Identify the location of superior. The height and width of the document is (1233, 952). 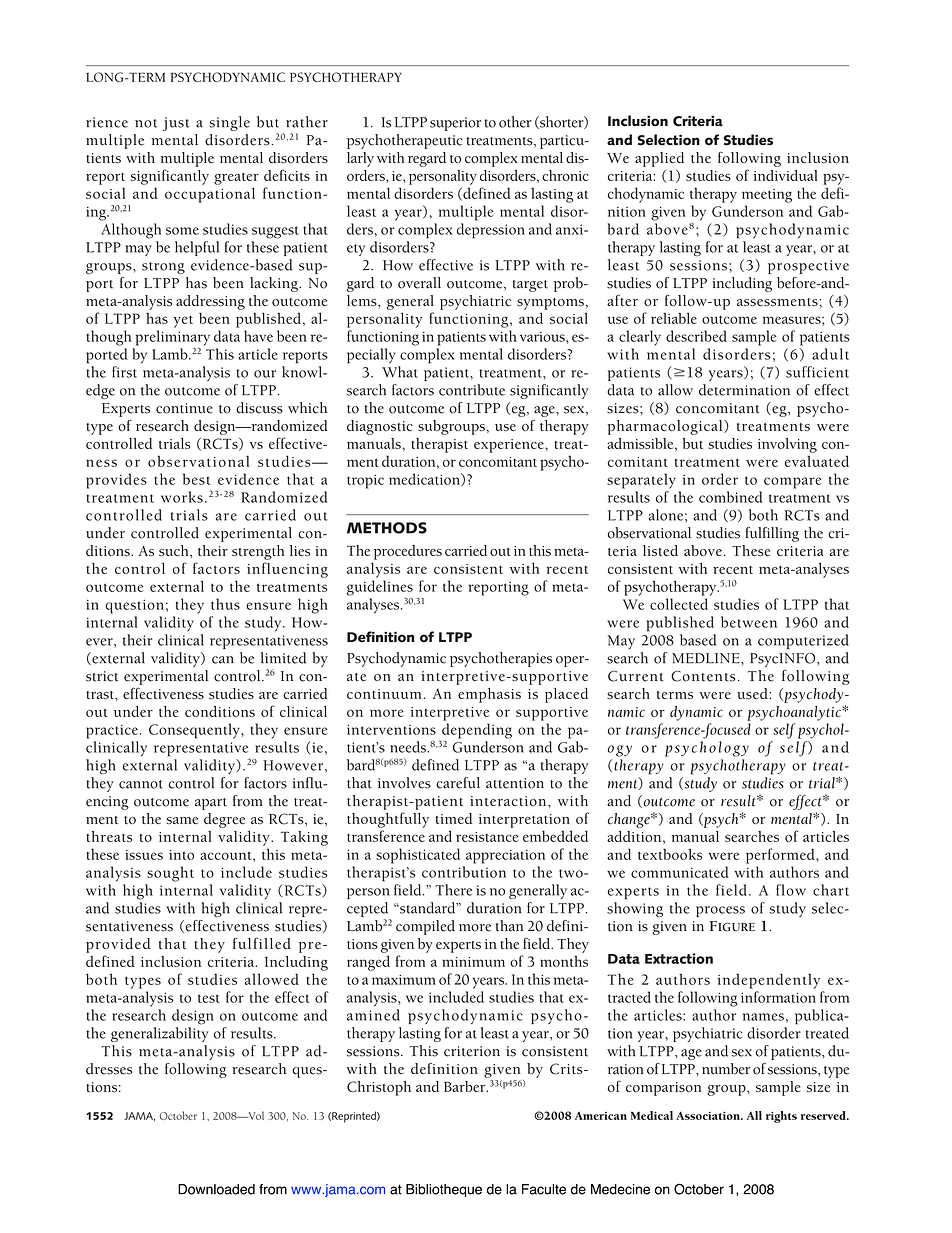
(455, 124).
